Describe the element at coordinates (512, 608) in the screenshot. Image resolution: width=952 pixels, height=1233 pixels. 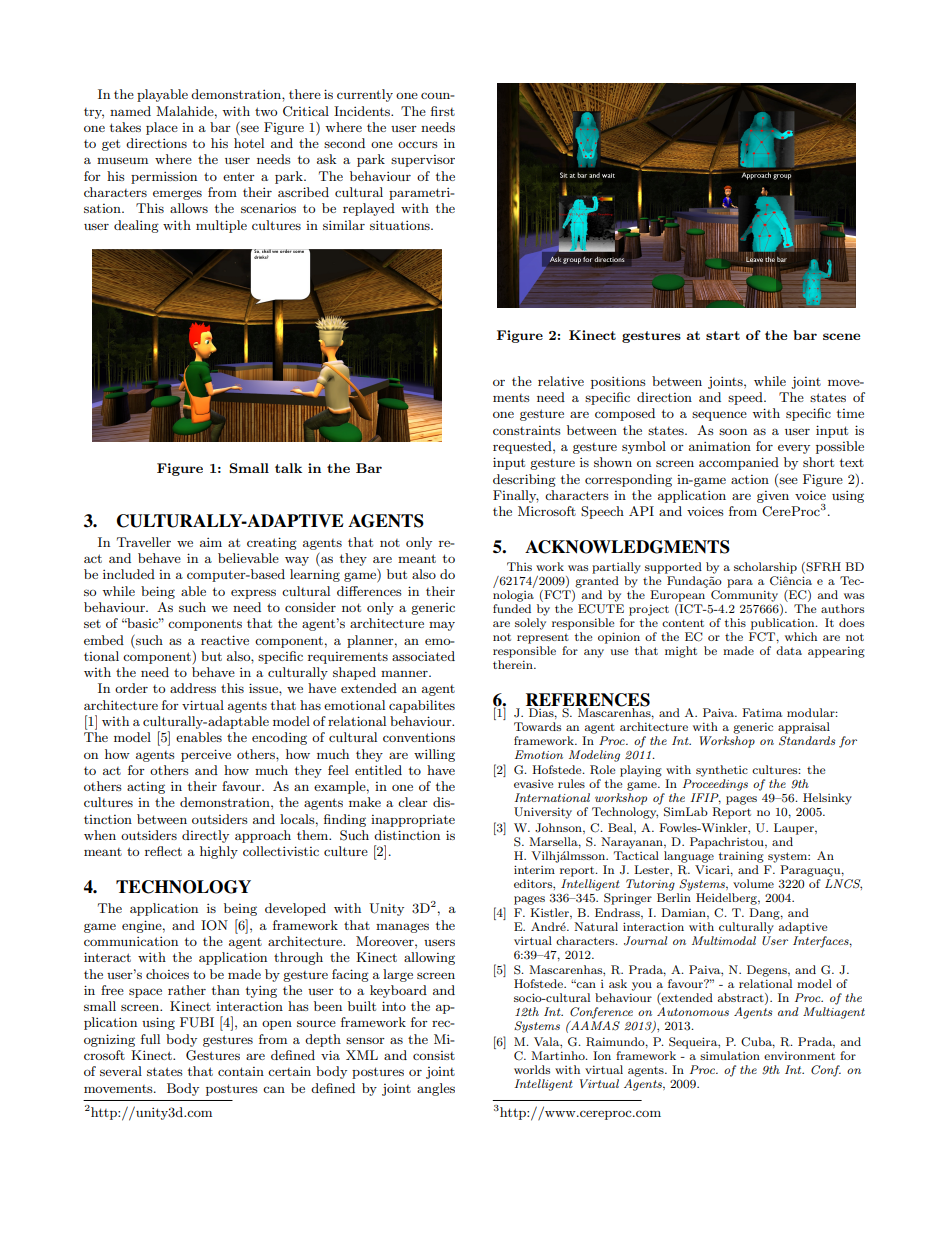
I see `funded` at that location.
